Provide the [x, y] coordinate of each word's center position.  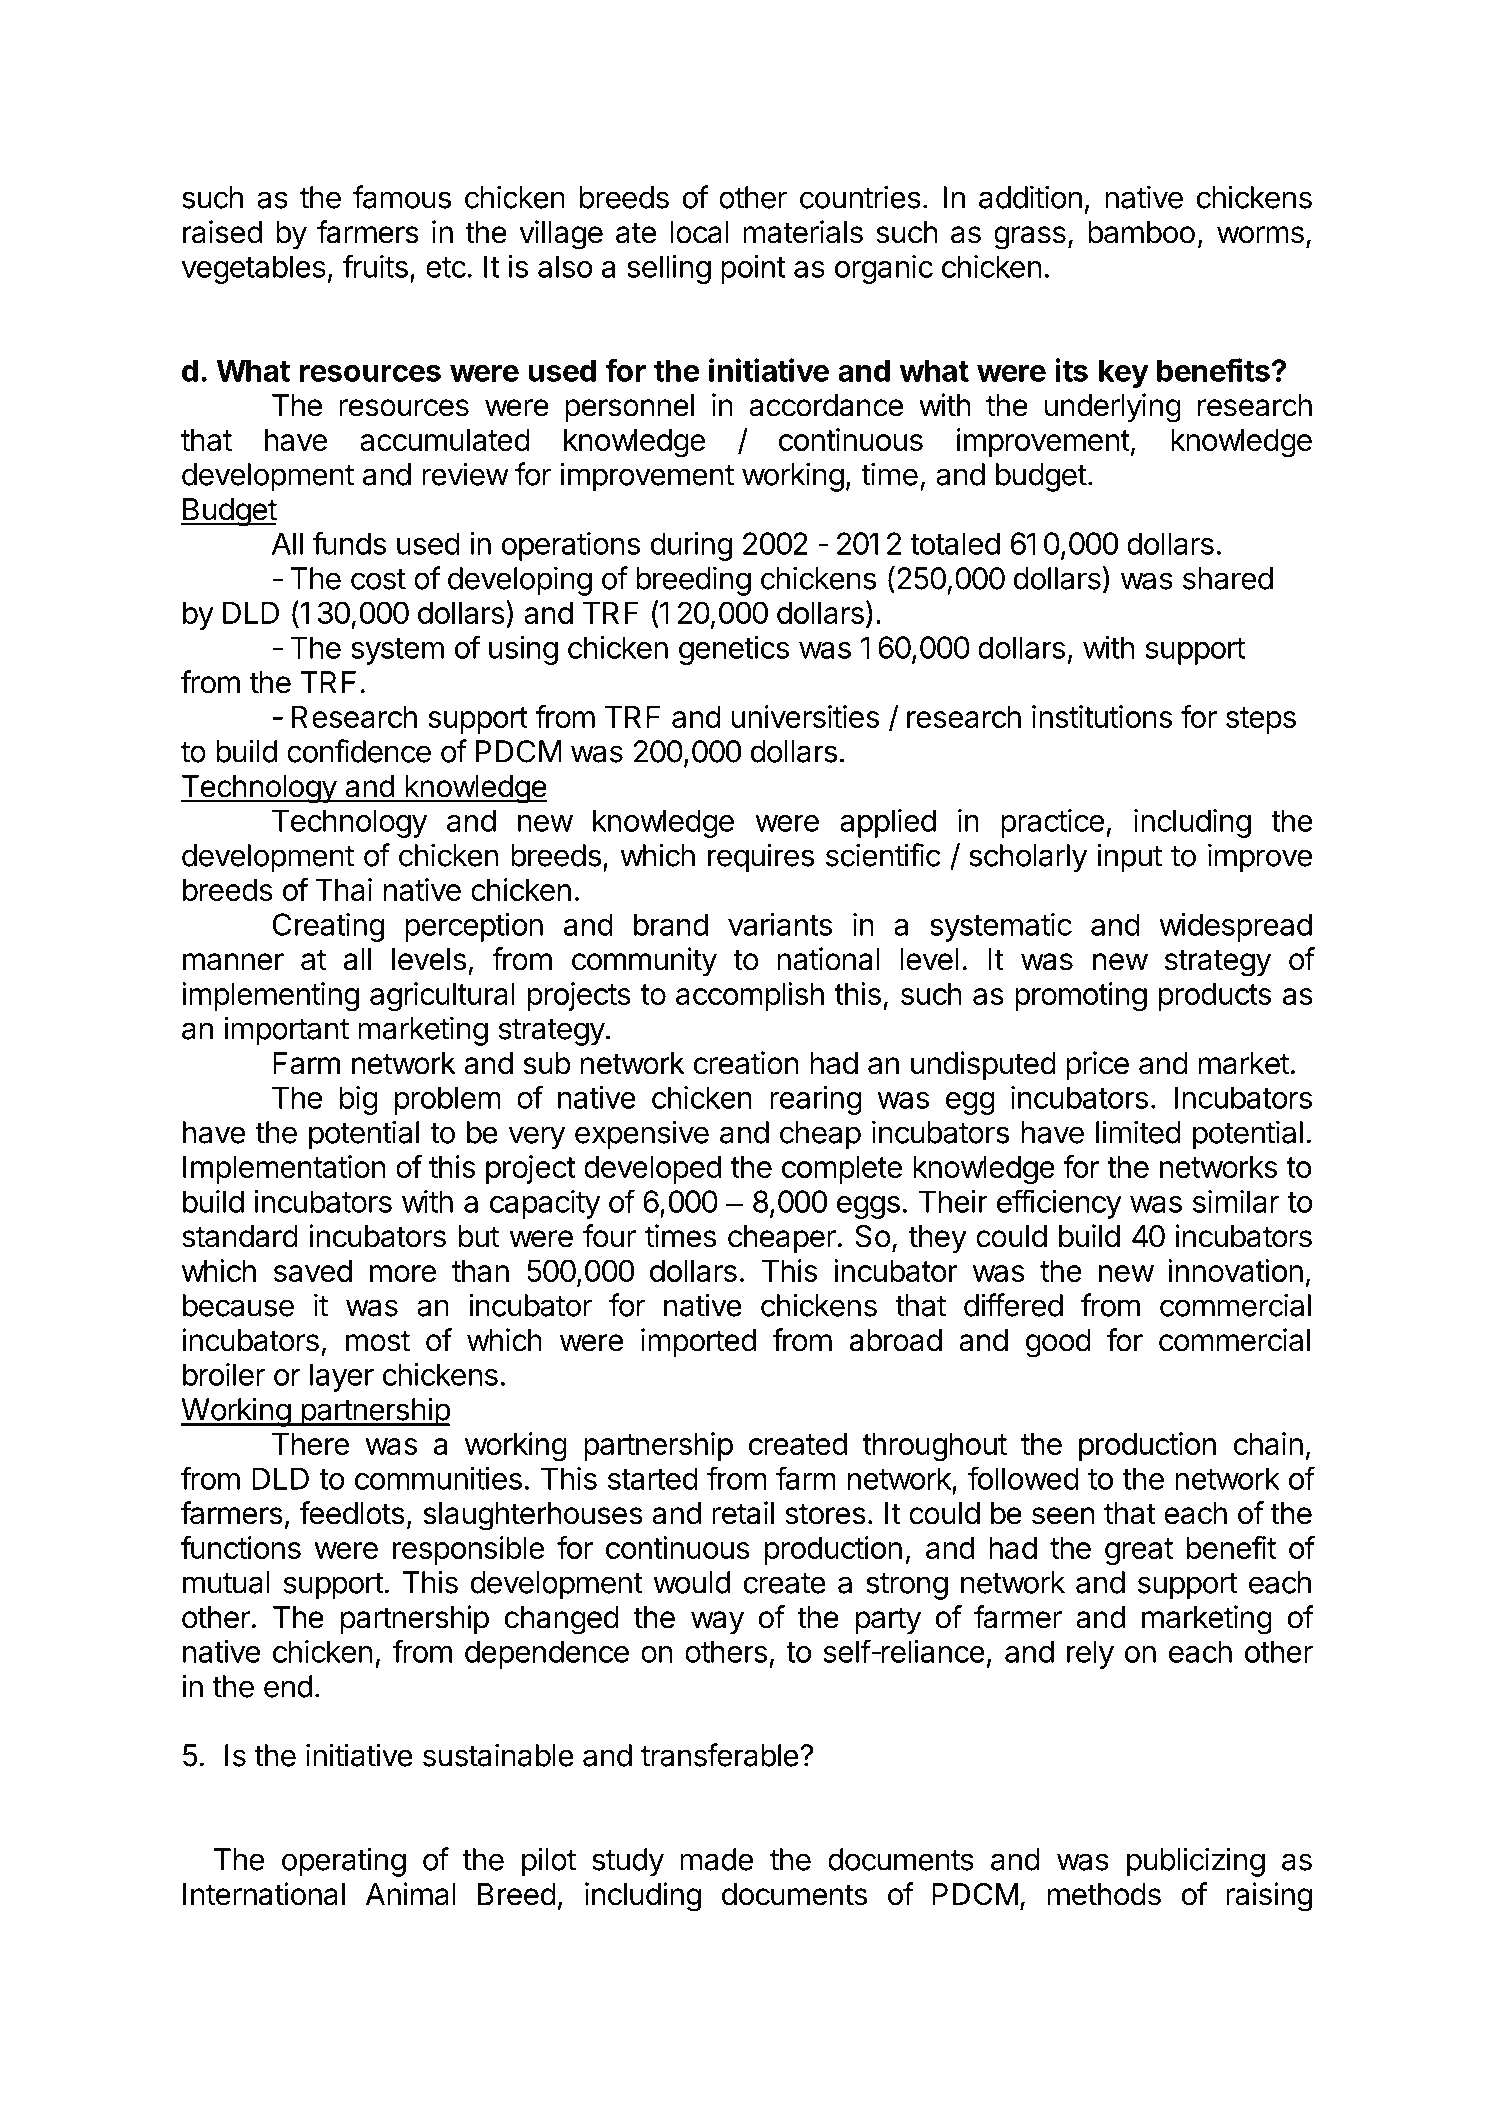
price [1097, 1065]
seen [1063, 1516]
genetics [734, 650]
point [753, 269]
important [286, 1031]
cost [378, 579]
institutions [1102, 716]
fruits [375, 266]
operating [344, 1862]
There [310, 1444]
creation [746, 1063]
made [716, 1859]
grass [1030, 238]
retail [743, 1513]
